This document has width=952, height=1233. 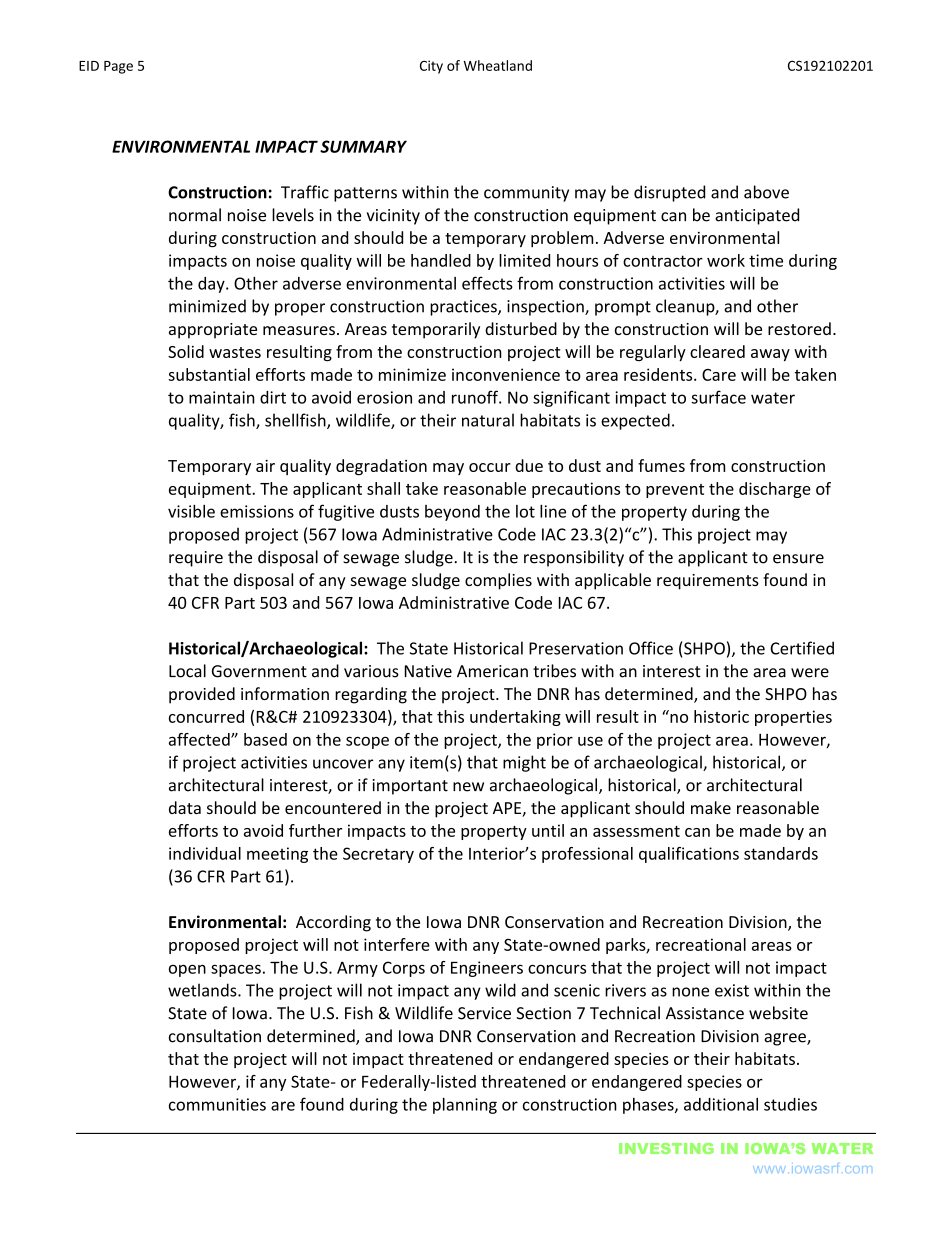 I want to click on above, so click(x=766, y=192).
